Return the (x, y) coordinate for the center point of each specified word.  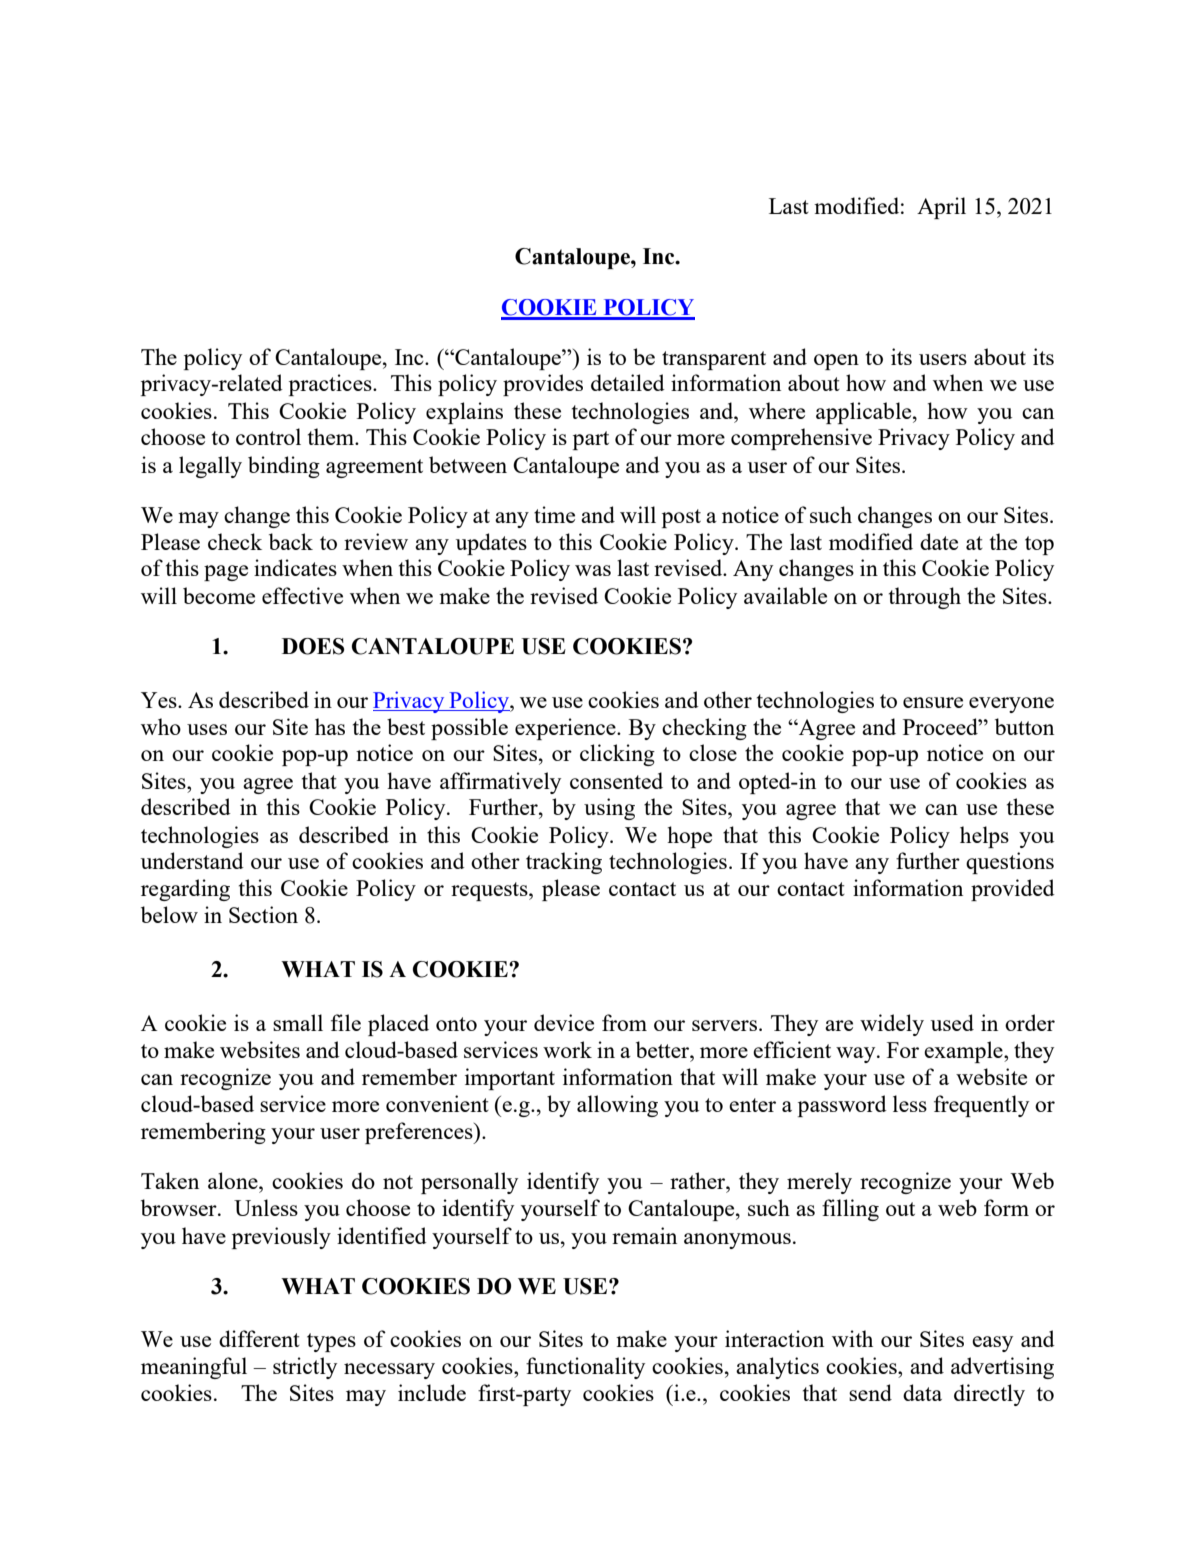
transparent (714, 360)
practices (331, 385)
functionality (585, 1368)
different (259, 1338)
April (941, 208)
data (922, 1392)
